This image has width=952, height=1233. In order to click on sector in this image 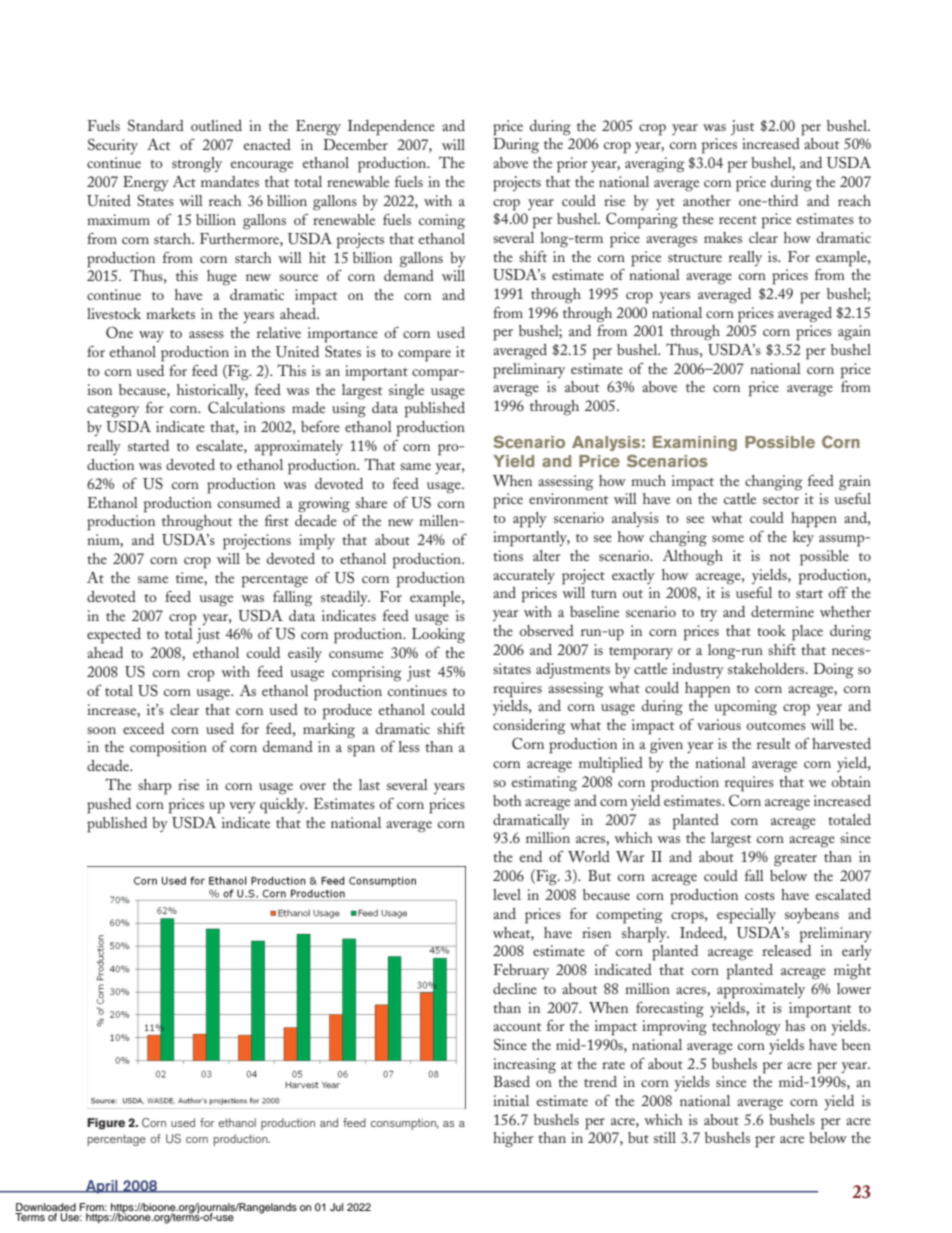, I will do `click(781, 500)`.
